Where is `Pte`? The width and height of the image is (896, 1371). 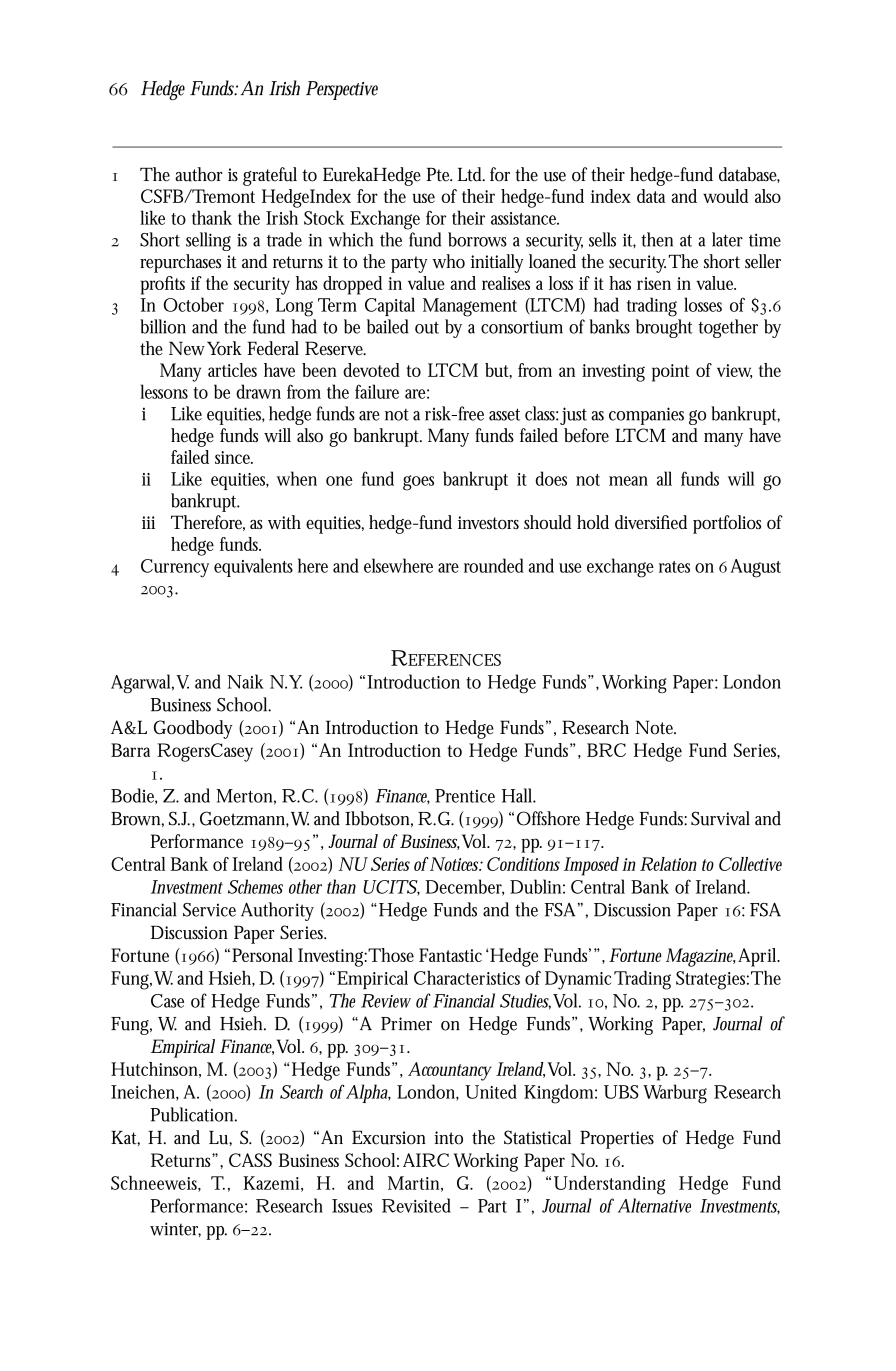 Pte is located at coordinates (439, 175).
